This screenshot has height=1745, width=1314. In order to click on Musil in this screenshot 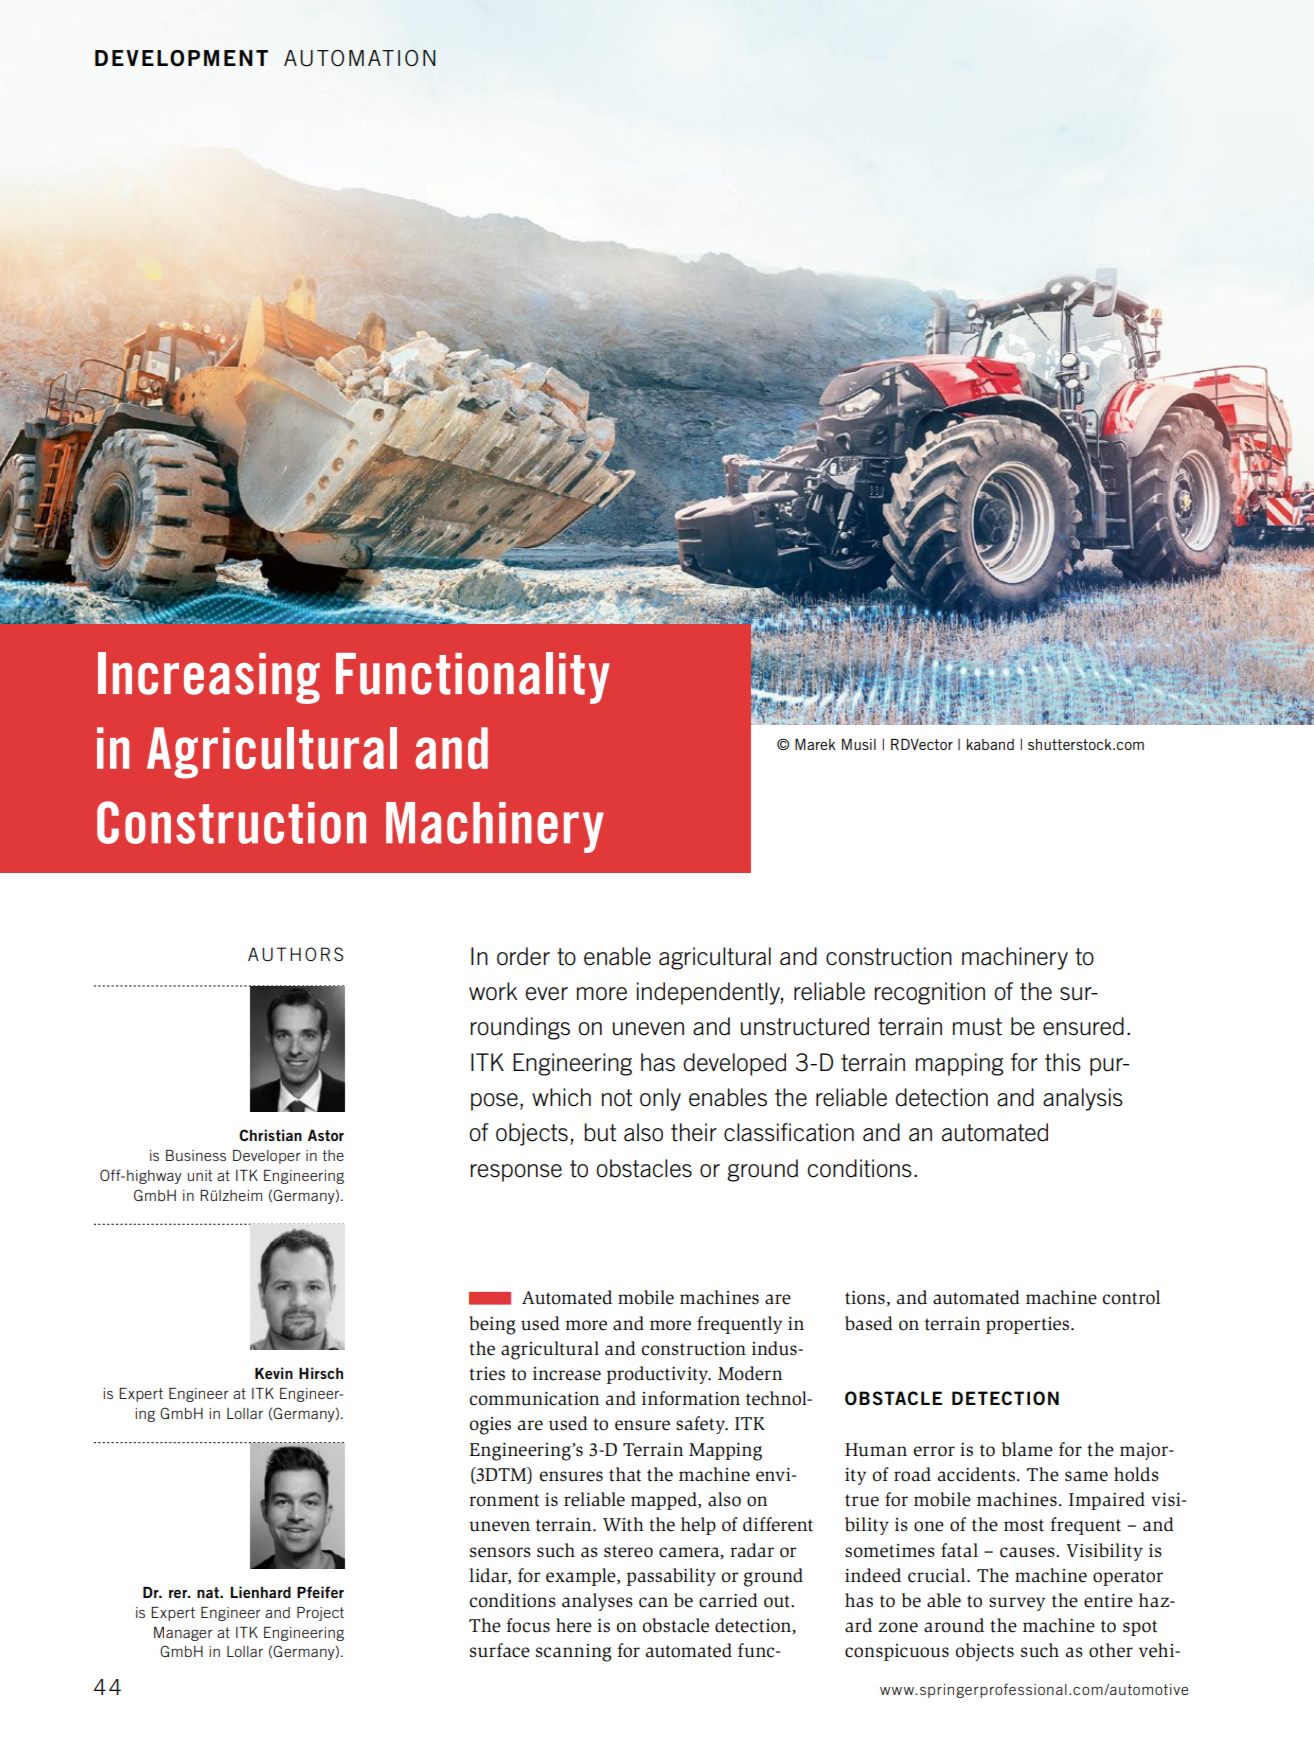, I will do `click(859, 744)`.
